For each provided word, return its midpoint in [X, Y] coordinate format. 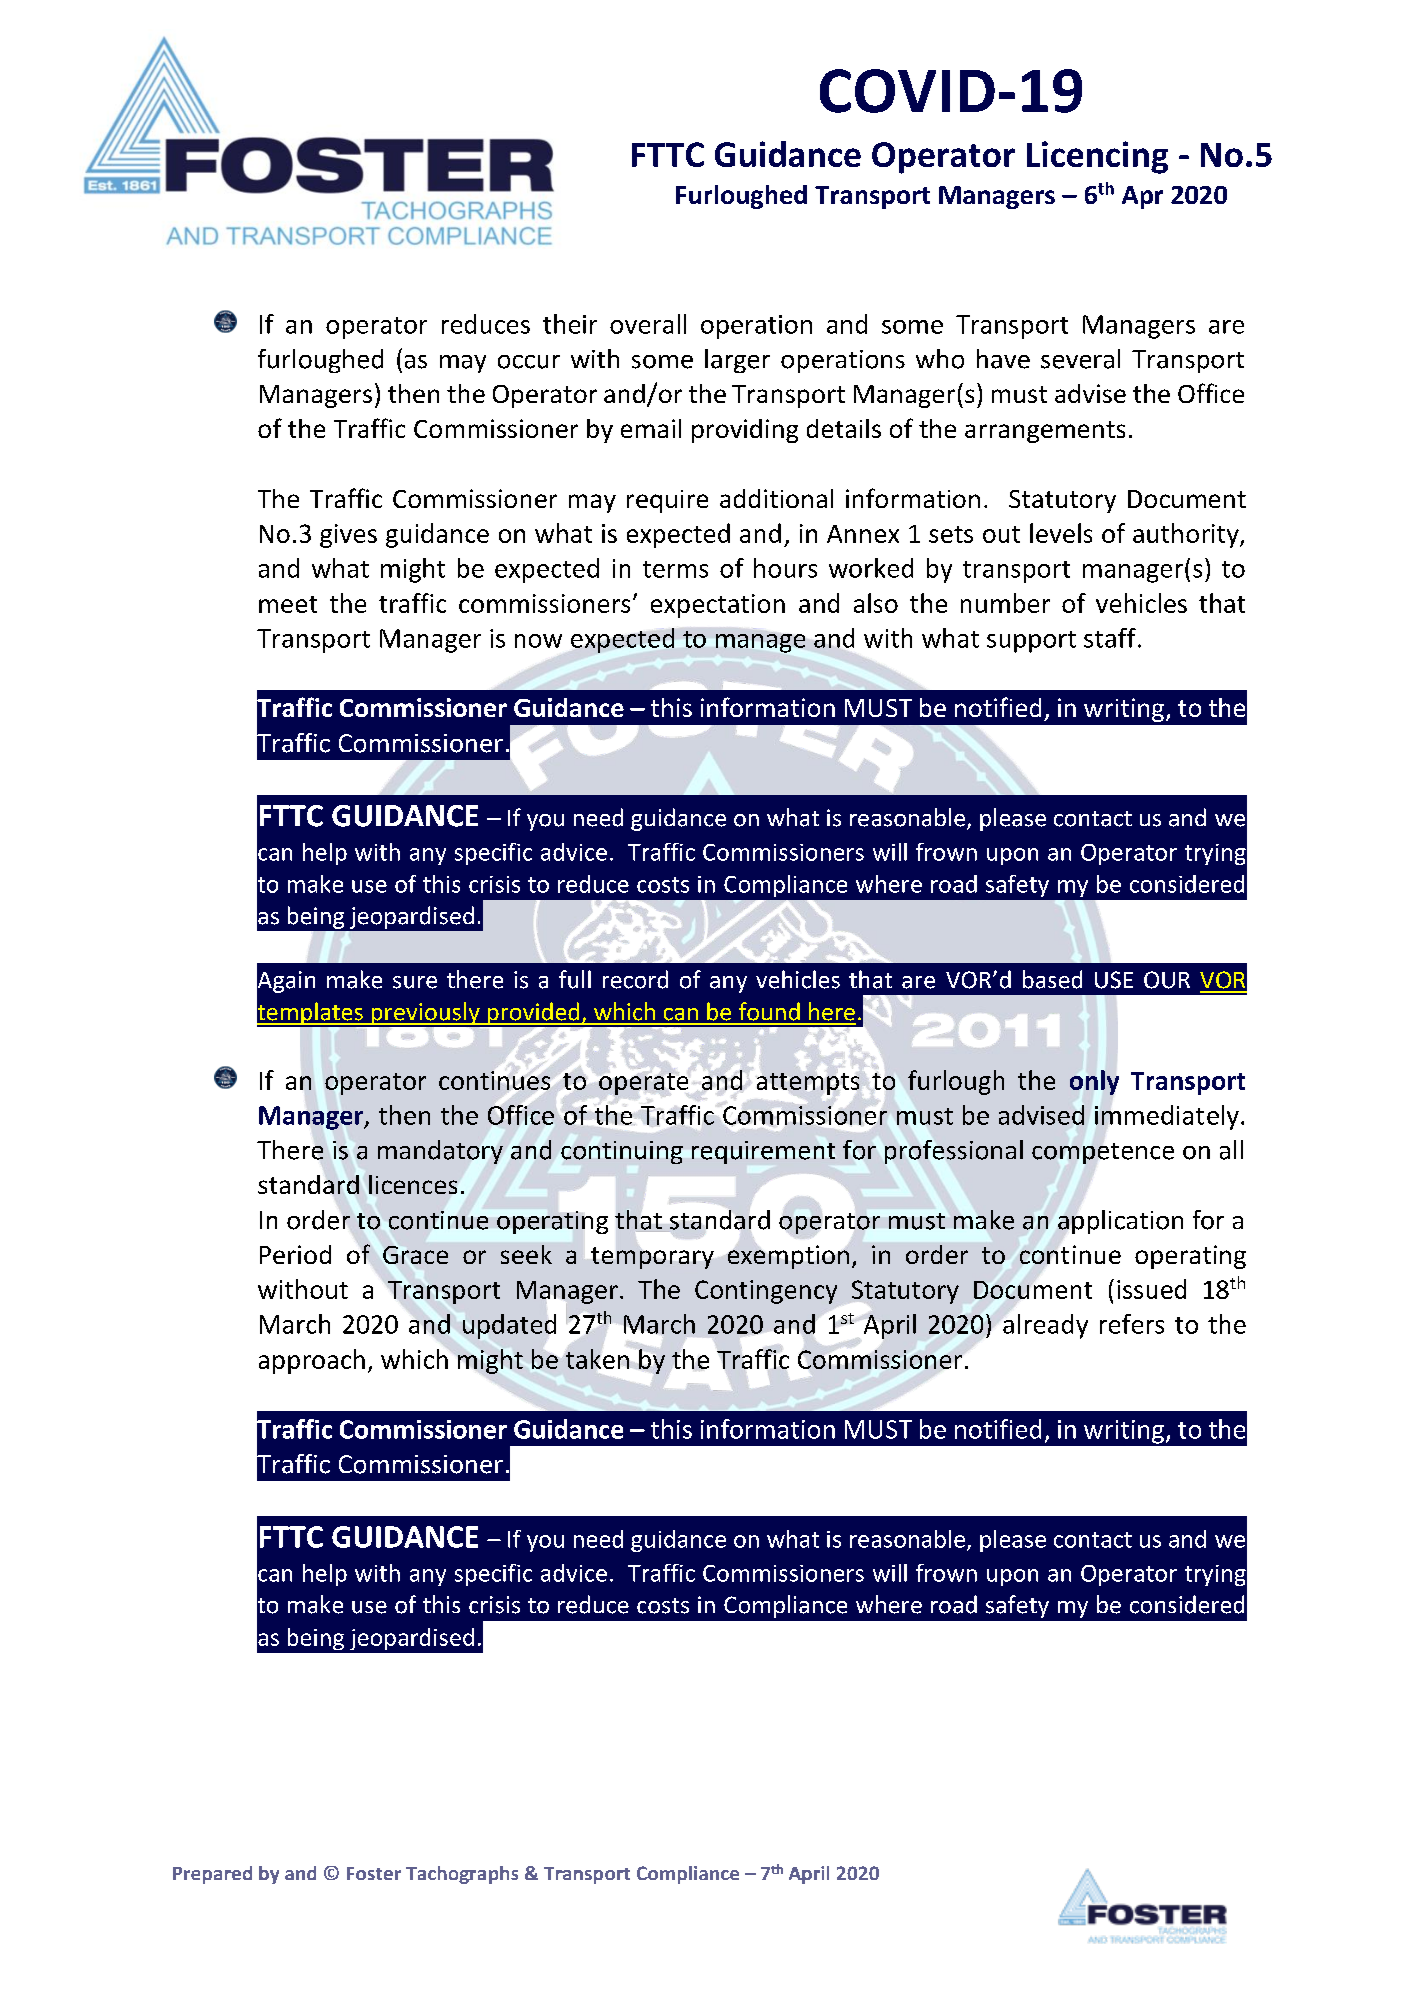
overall [648, 324]
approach [312, 1361]
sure [415, 982]
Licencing [1097, 157]
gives [348, 536]
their [570, 324]
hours [785, 568]
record [635, 979]
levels [1061, 533]
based [1052, 979]
